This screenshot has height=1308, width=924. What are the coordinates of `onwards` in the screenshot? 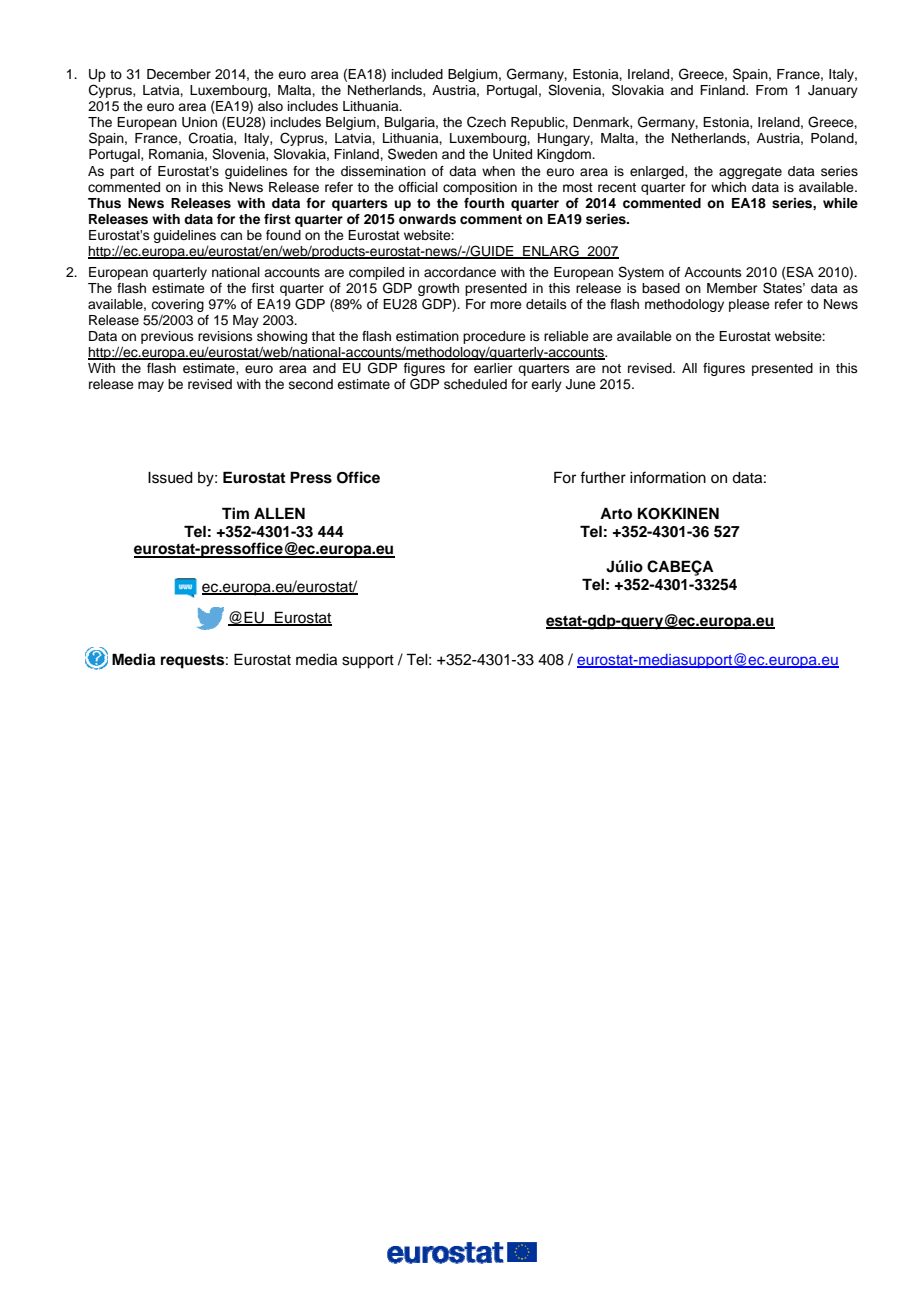 It's located at (427, 219).
